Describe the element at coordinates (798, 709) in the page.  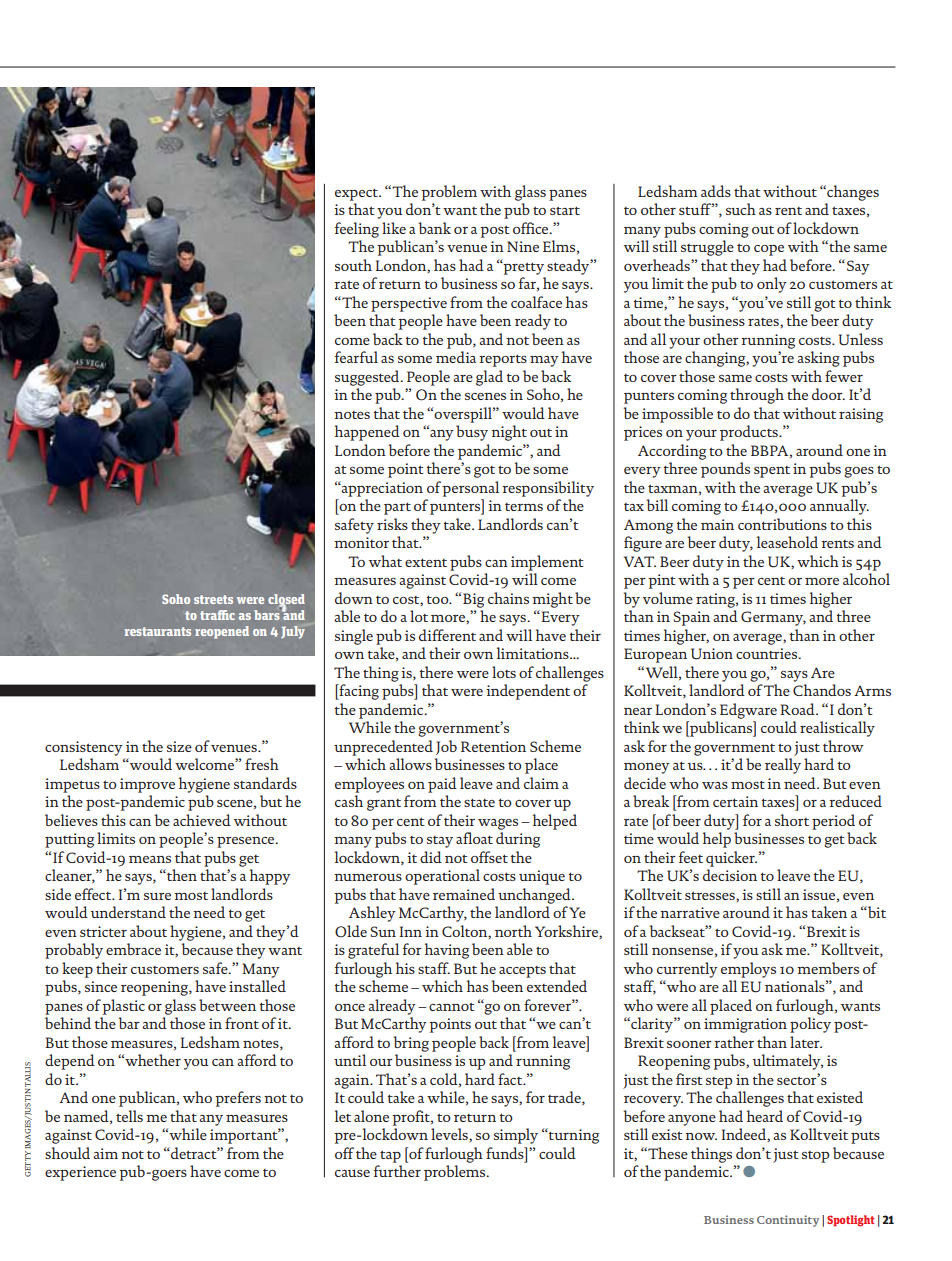
I see `Road` at that location.
